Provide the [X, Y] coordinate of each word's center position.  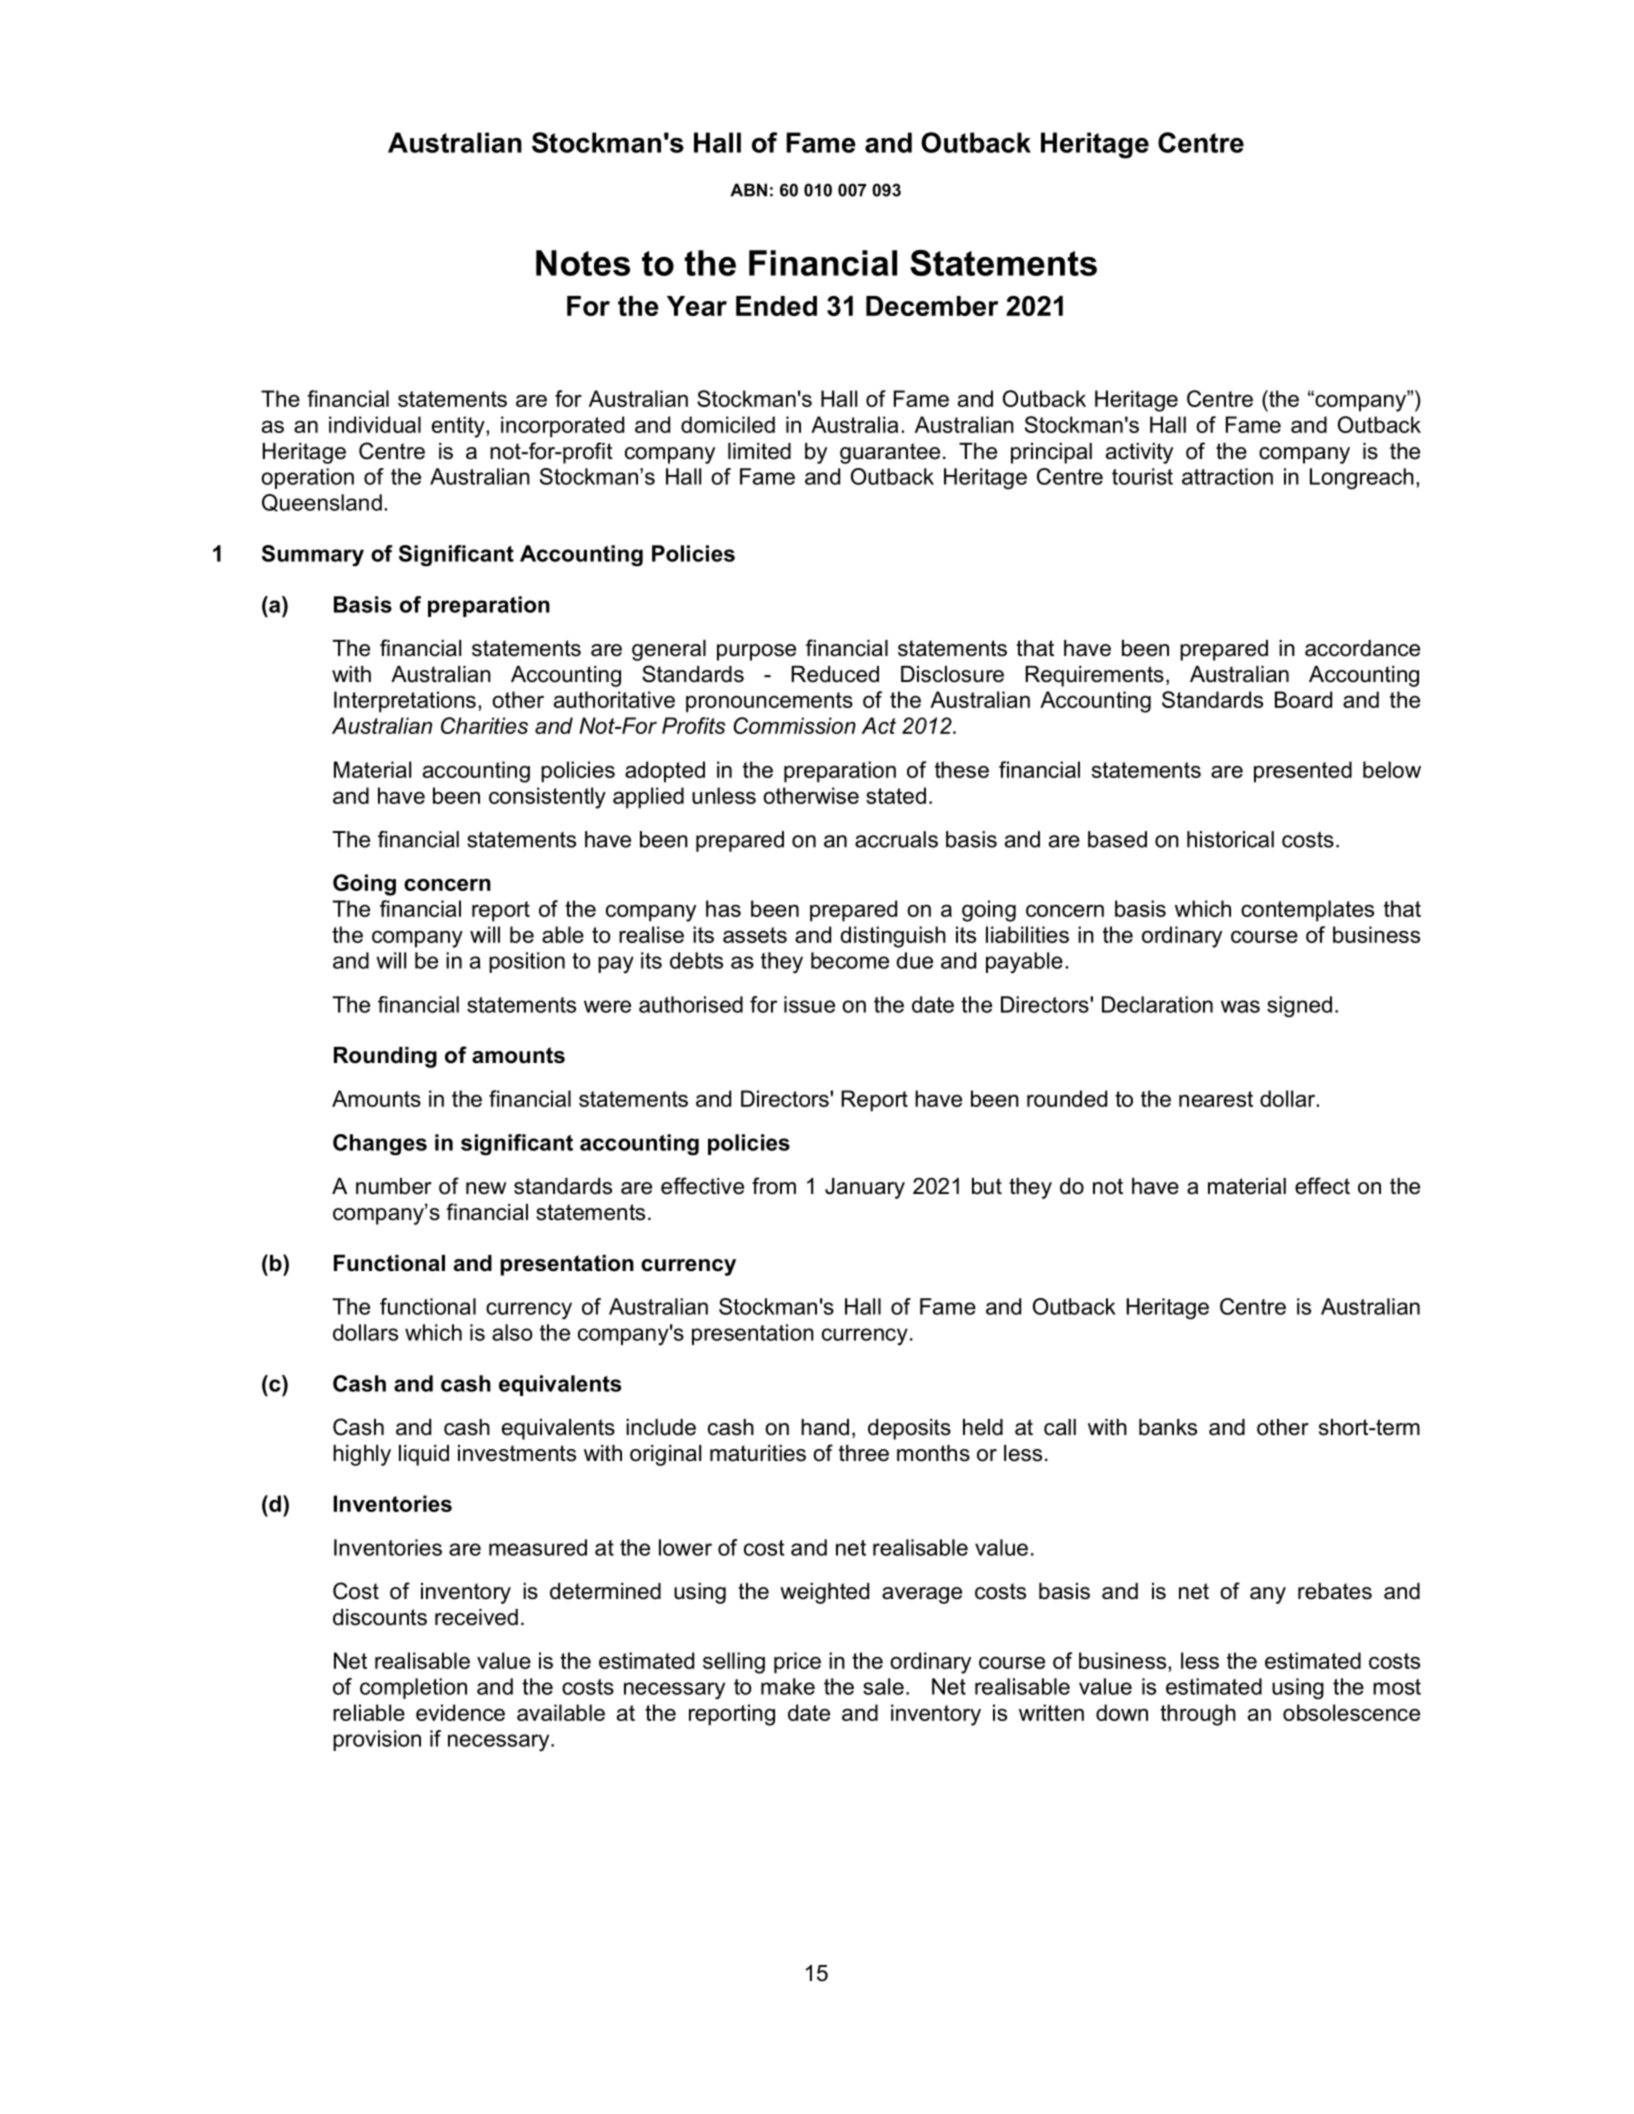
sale [883, 1686]
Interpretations [405, 702]
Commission [795, 725]
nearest [1216, 1099]
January [865, 1188]
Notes [583, 263]
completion [413, 1688]
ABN [748, 190]
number [394, 1186]
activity [1139, 453]
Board [1303, 699]
